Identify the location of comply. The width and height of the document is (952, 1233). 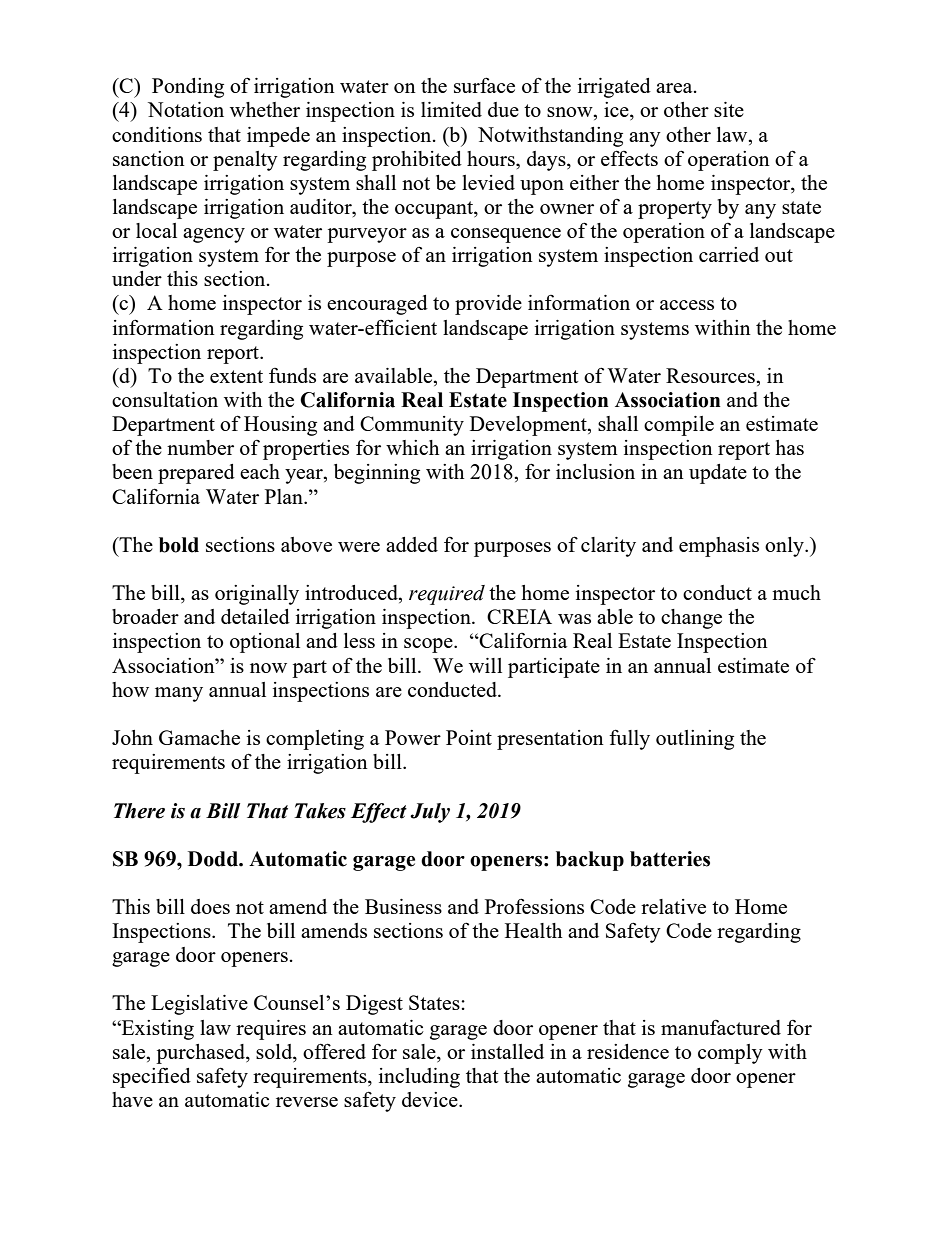
(730, 1054).
